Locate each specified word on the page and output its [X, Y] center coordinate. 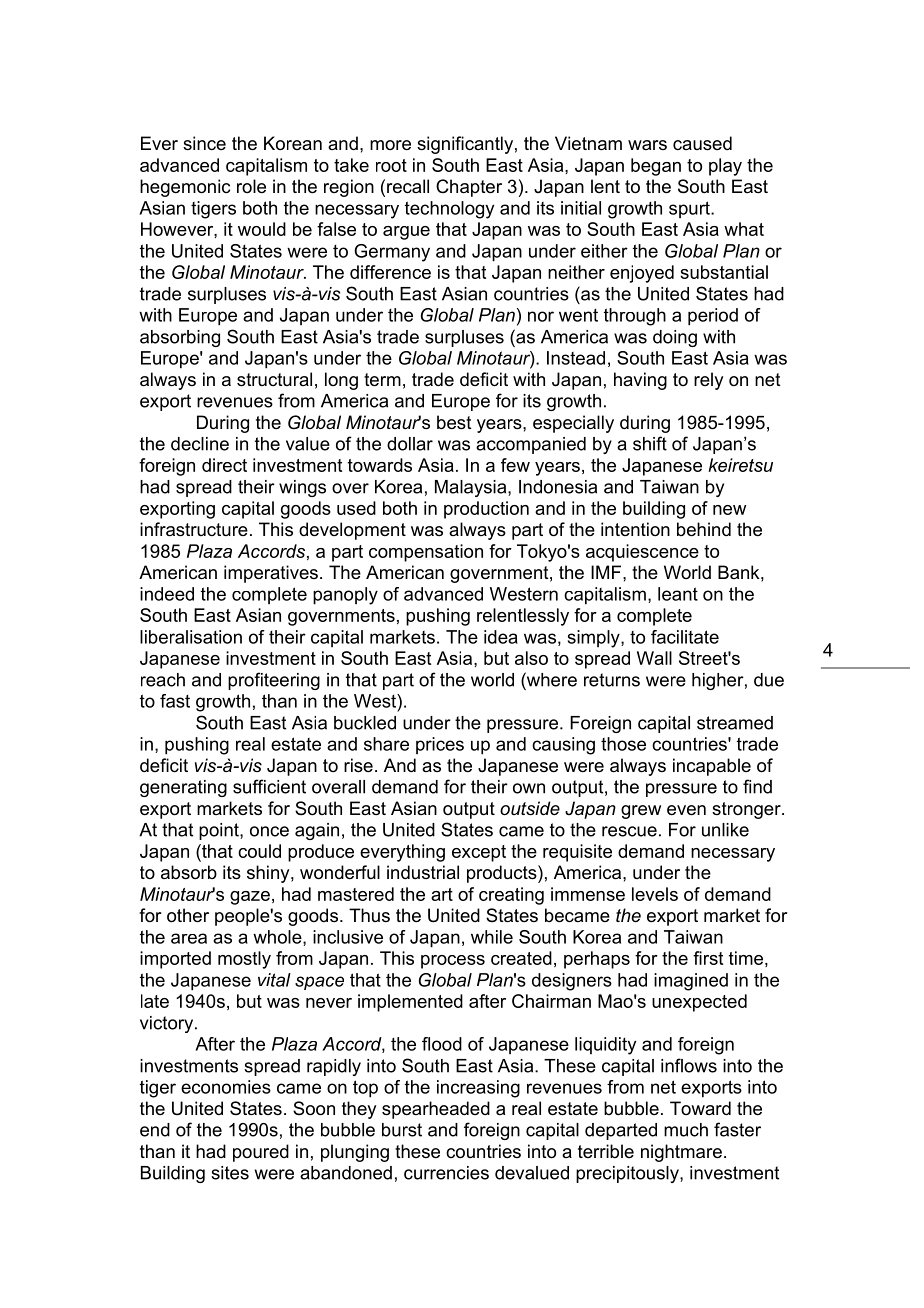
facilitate [685, 637]
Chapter [469, 188]
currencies [446, 1173]
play [725, 167]
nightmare [681, 1153]
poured [261, 1153]
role [251, 186]
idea [501, 637]
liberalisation [191, 637]
